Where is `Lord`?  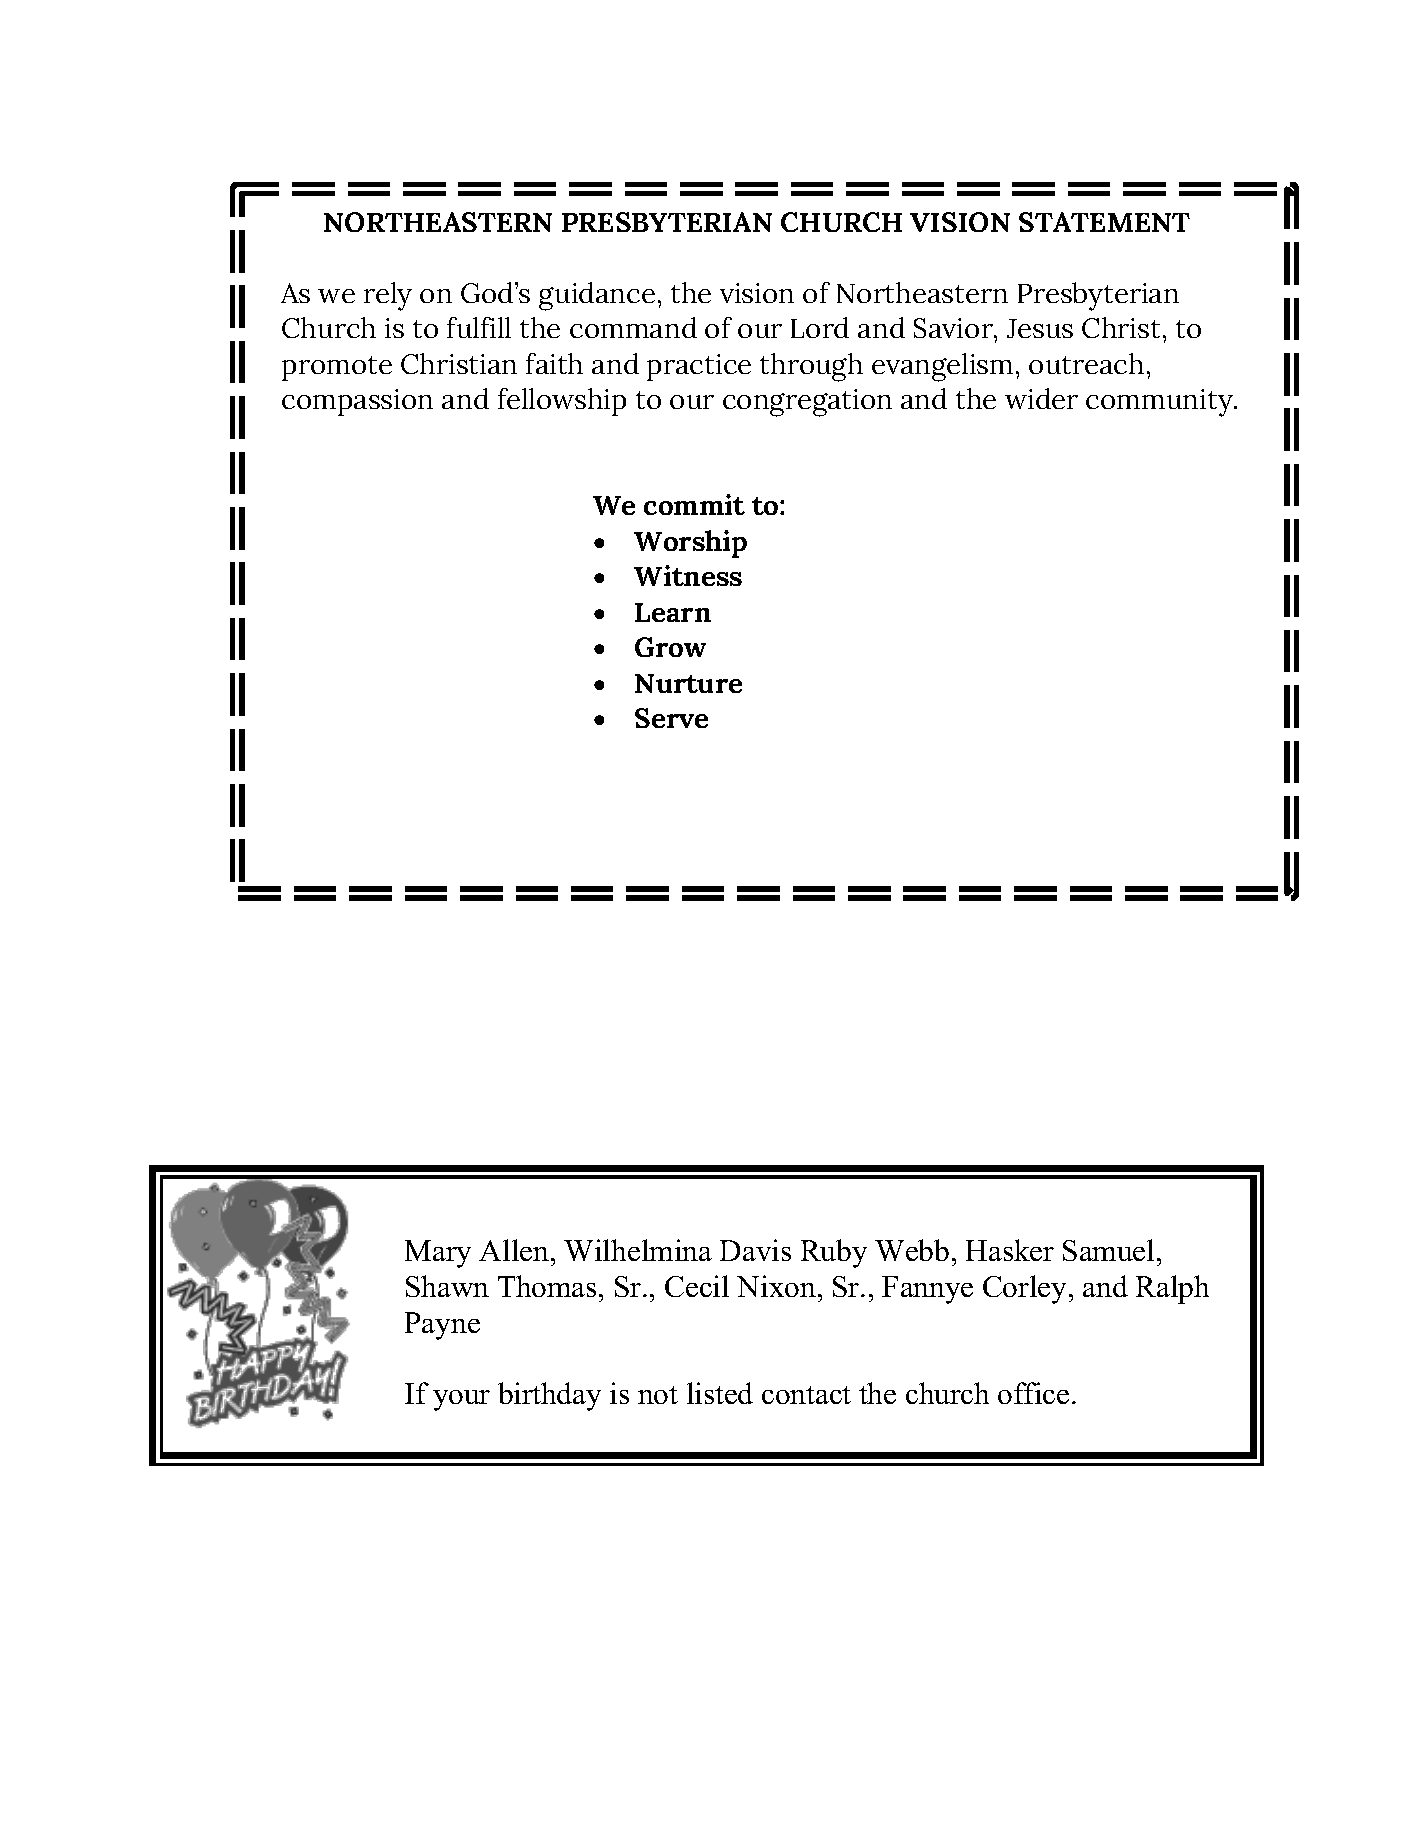
Lord is located at coordinates (820, 327).
